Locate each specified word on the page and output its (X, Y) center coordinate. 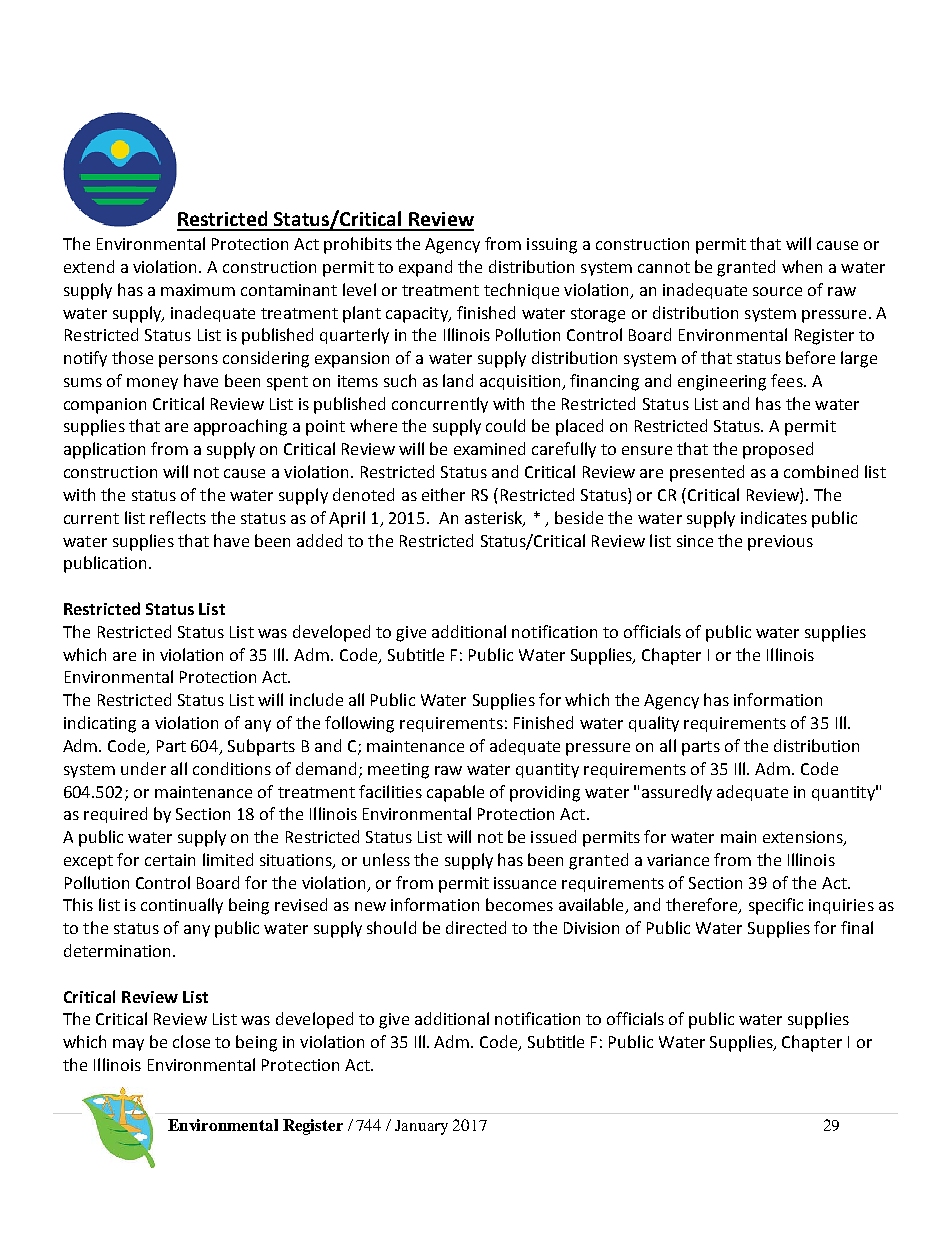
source (777, 291)
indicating (100, 724)
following (359, 724)
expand (425, 268)
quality (654, 724)
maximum (198, 290)
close (191, 1041)
